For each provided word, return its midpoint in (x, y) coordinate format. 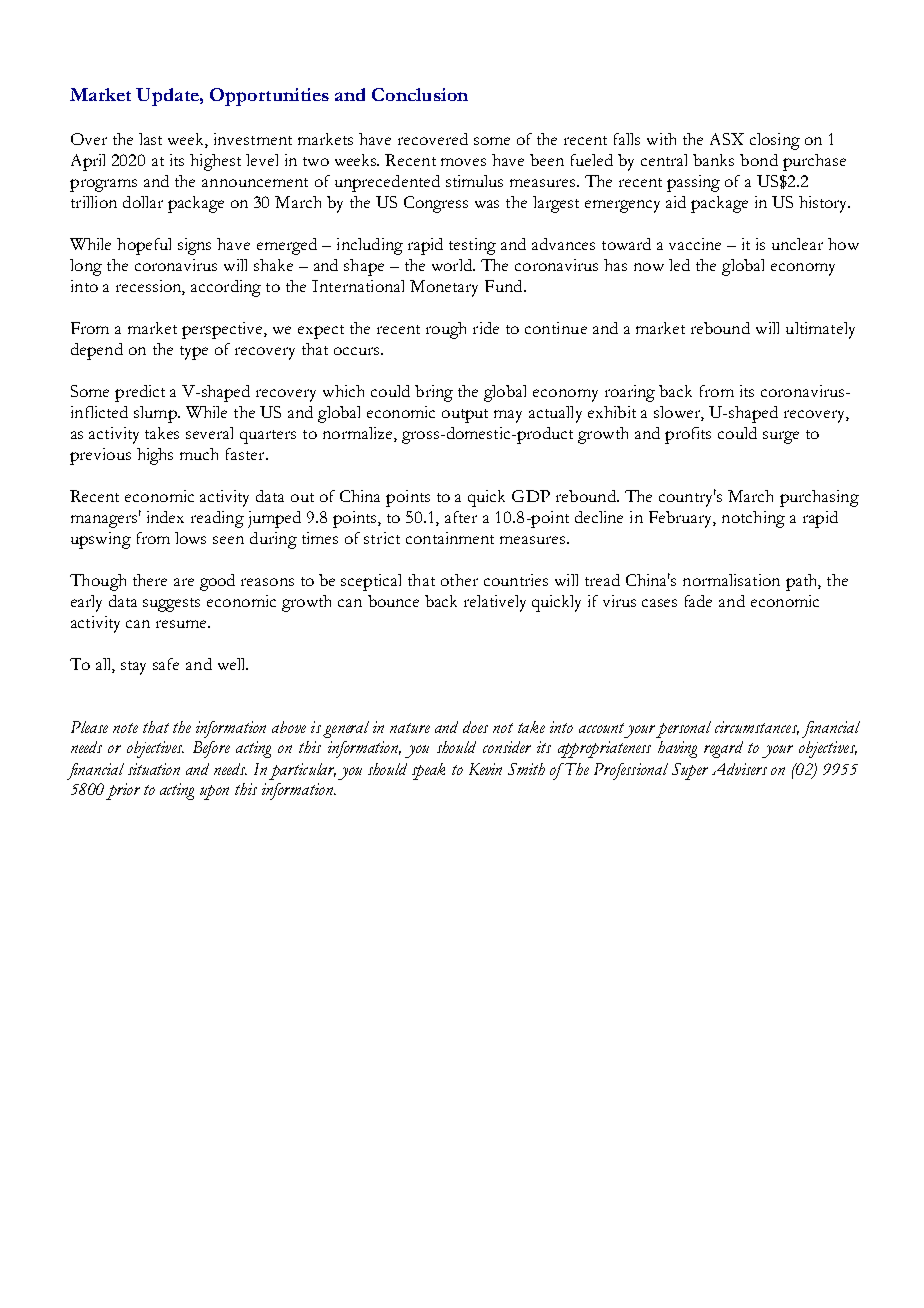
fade (698, 601)
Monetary (444, 288)
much (199, 454)
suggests (171, 605)
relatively (495, 603)
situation (154, 769)
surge (781, 437)
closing (775, 141)
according (226, 288)
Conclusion (420, 94)
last (150, 139)
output (465, 416)
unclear (797, 244)
